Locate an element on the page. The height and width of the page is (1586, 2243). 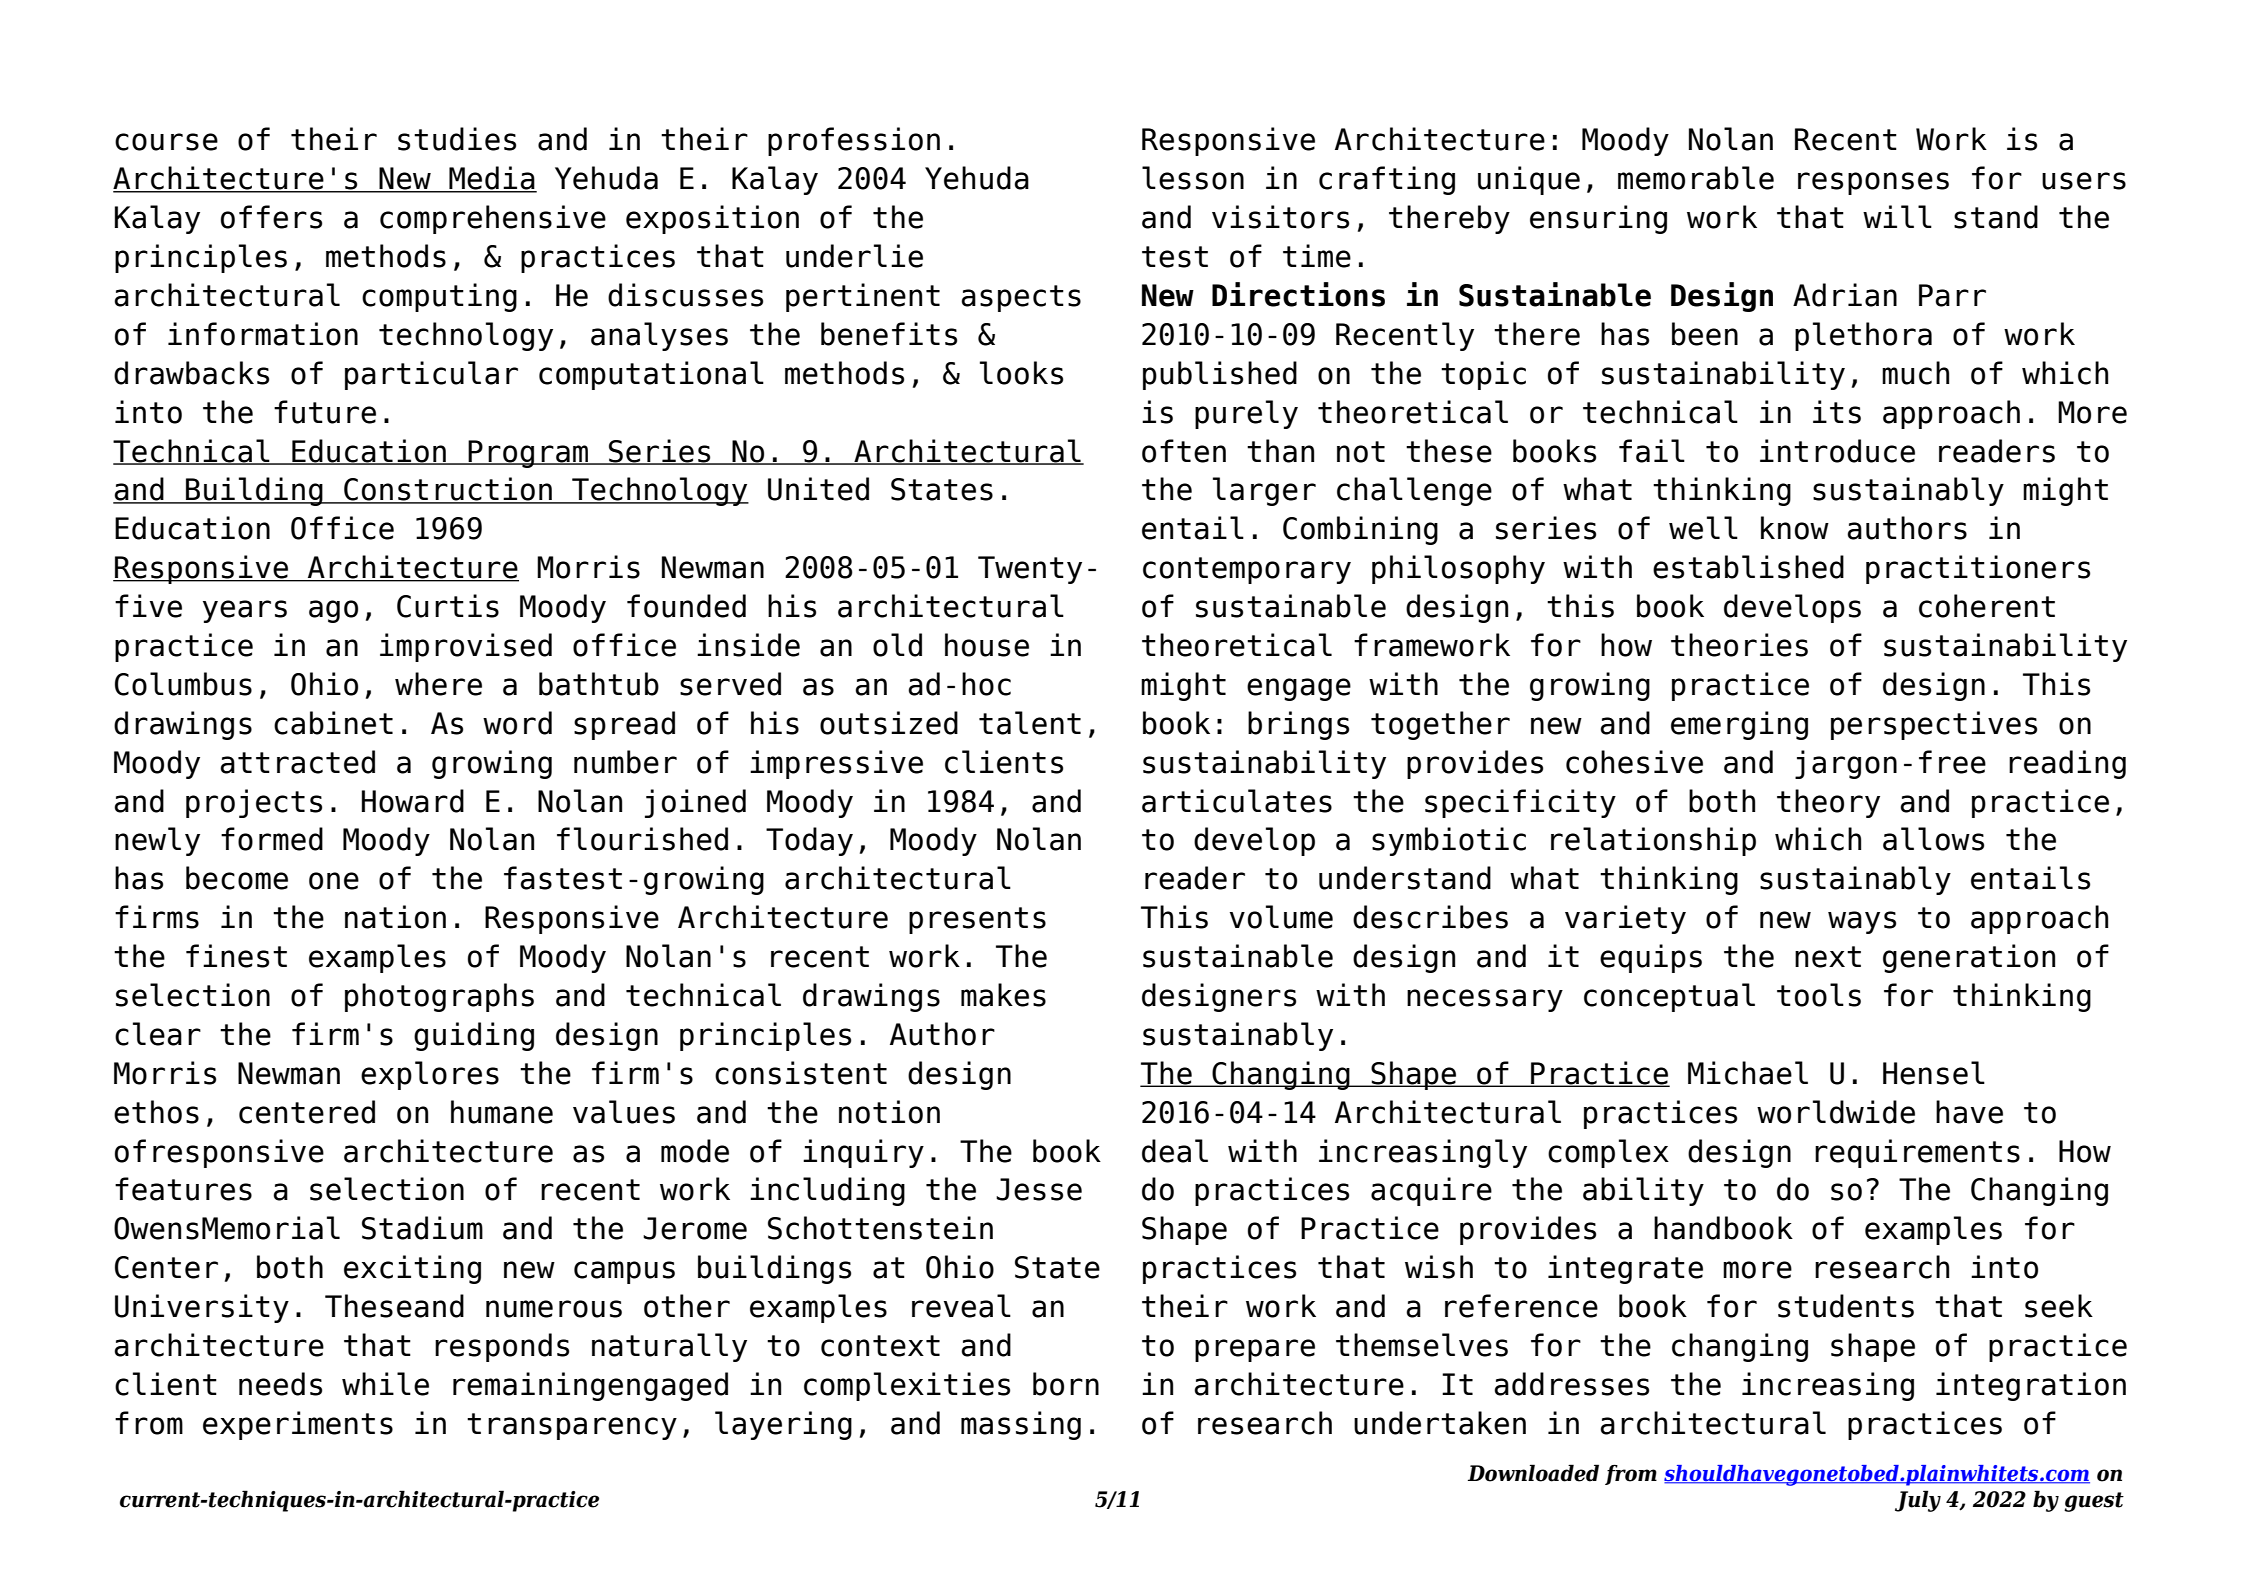
experiments is located at coordinates (298, 1425).
